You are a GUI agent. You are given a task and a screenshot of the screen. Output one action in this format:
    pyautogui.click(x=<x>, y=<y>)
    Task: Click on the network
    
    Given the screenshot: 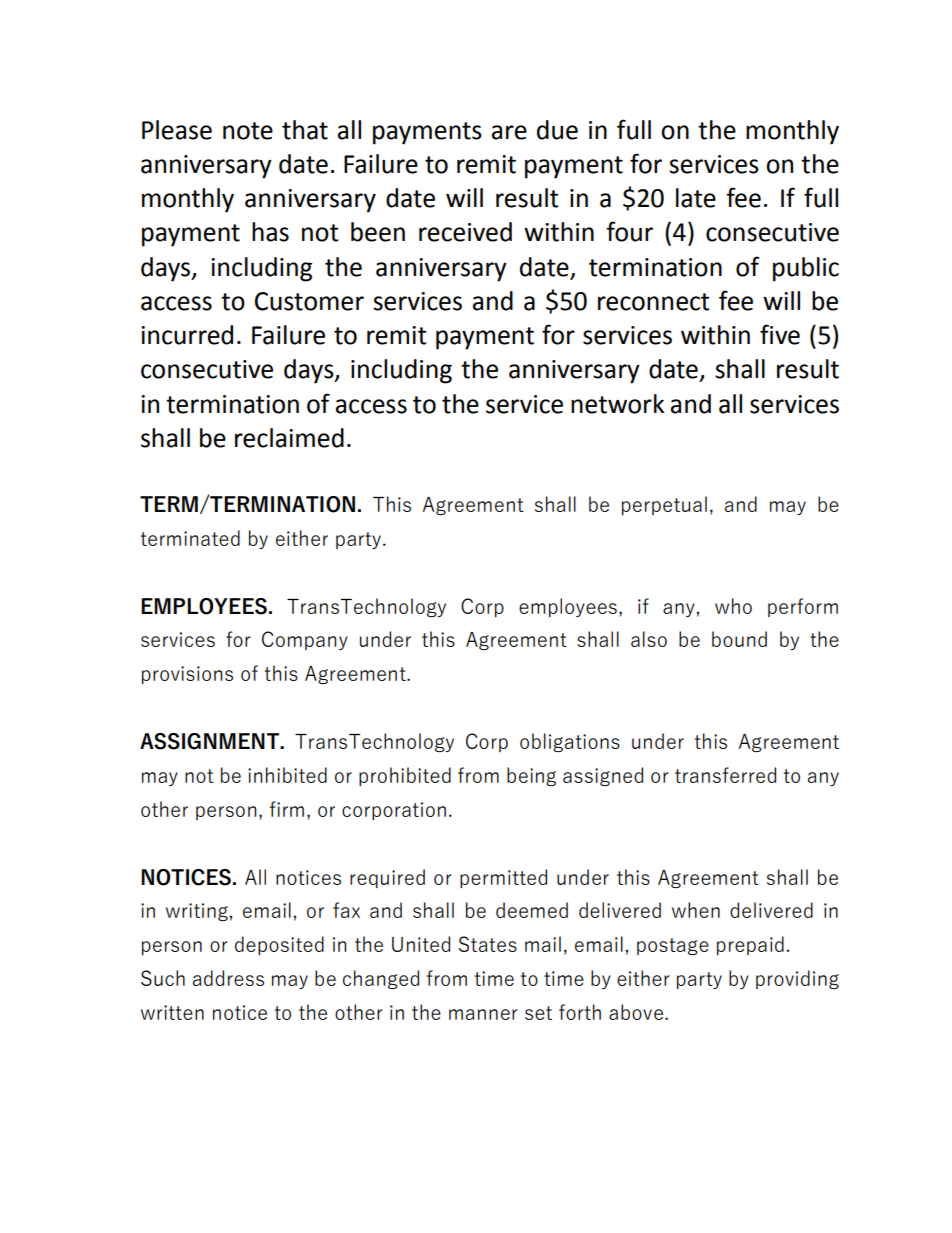 What is the action you would take?
    pyautogui.click(x=618, y=404)
